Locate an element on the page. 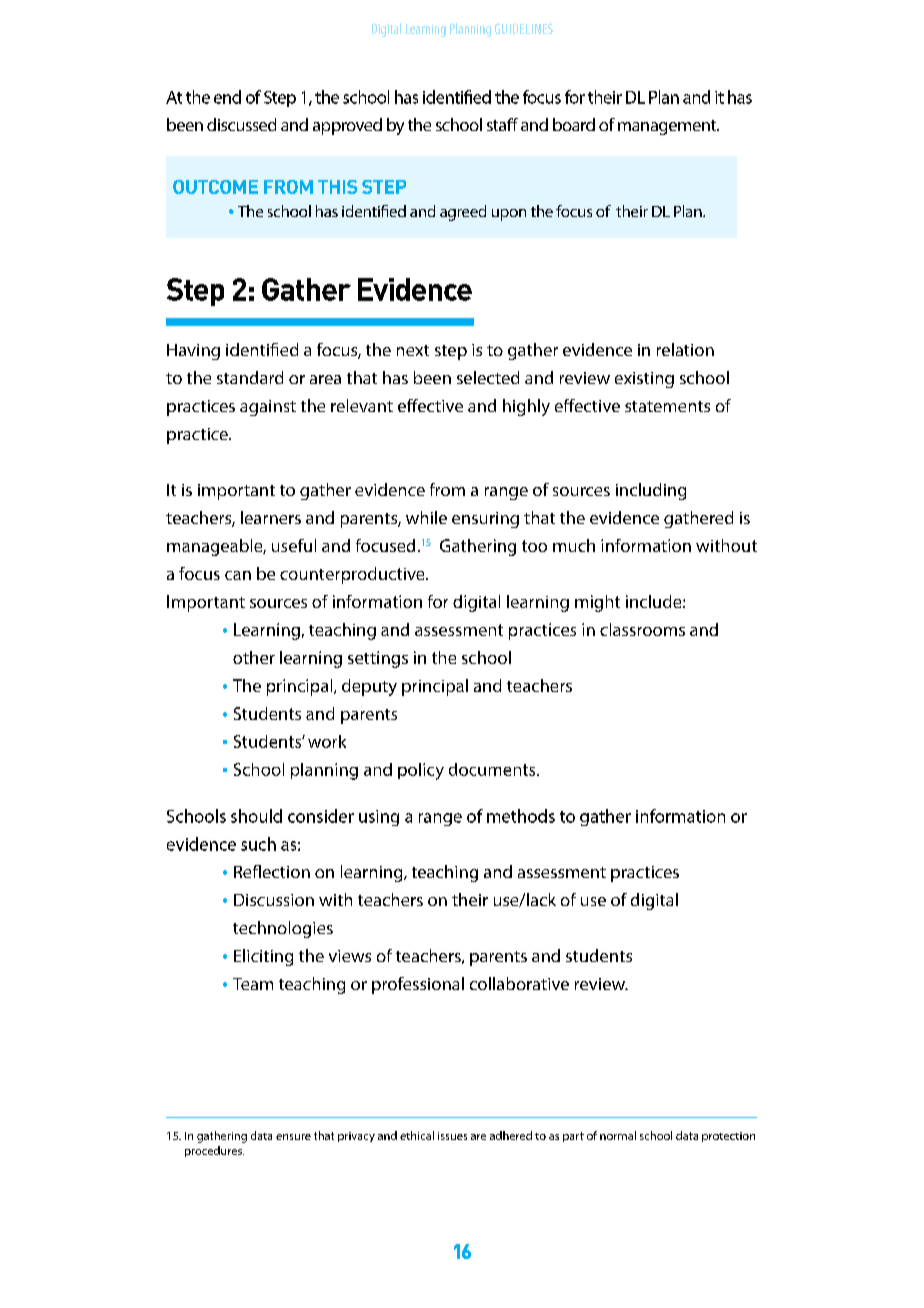 The height and width of the image is (1308, 924). other is located at coordinates (254, 657).
